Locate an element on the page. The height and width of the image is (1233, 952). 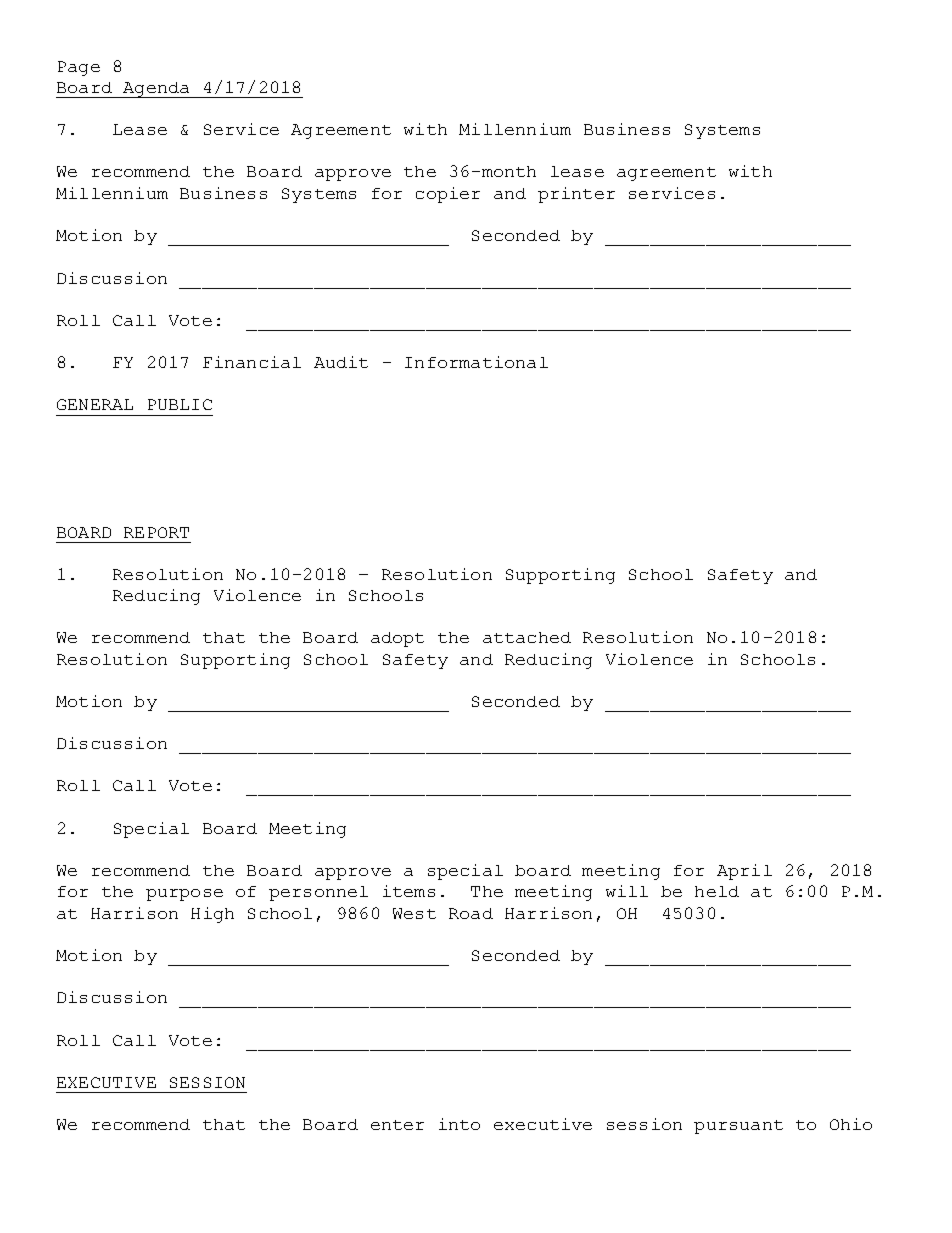
purpose is located at coordinates (184, 895).
